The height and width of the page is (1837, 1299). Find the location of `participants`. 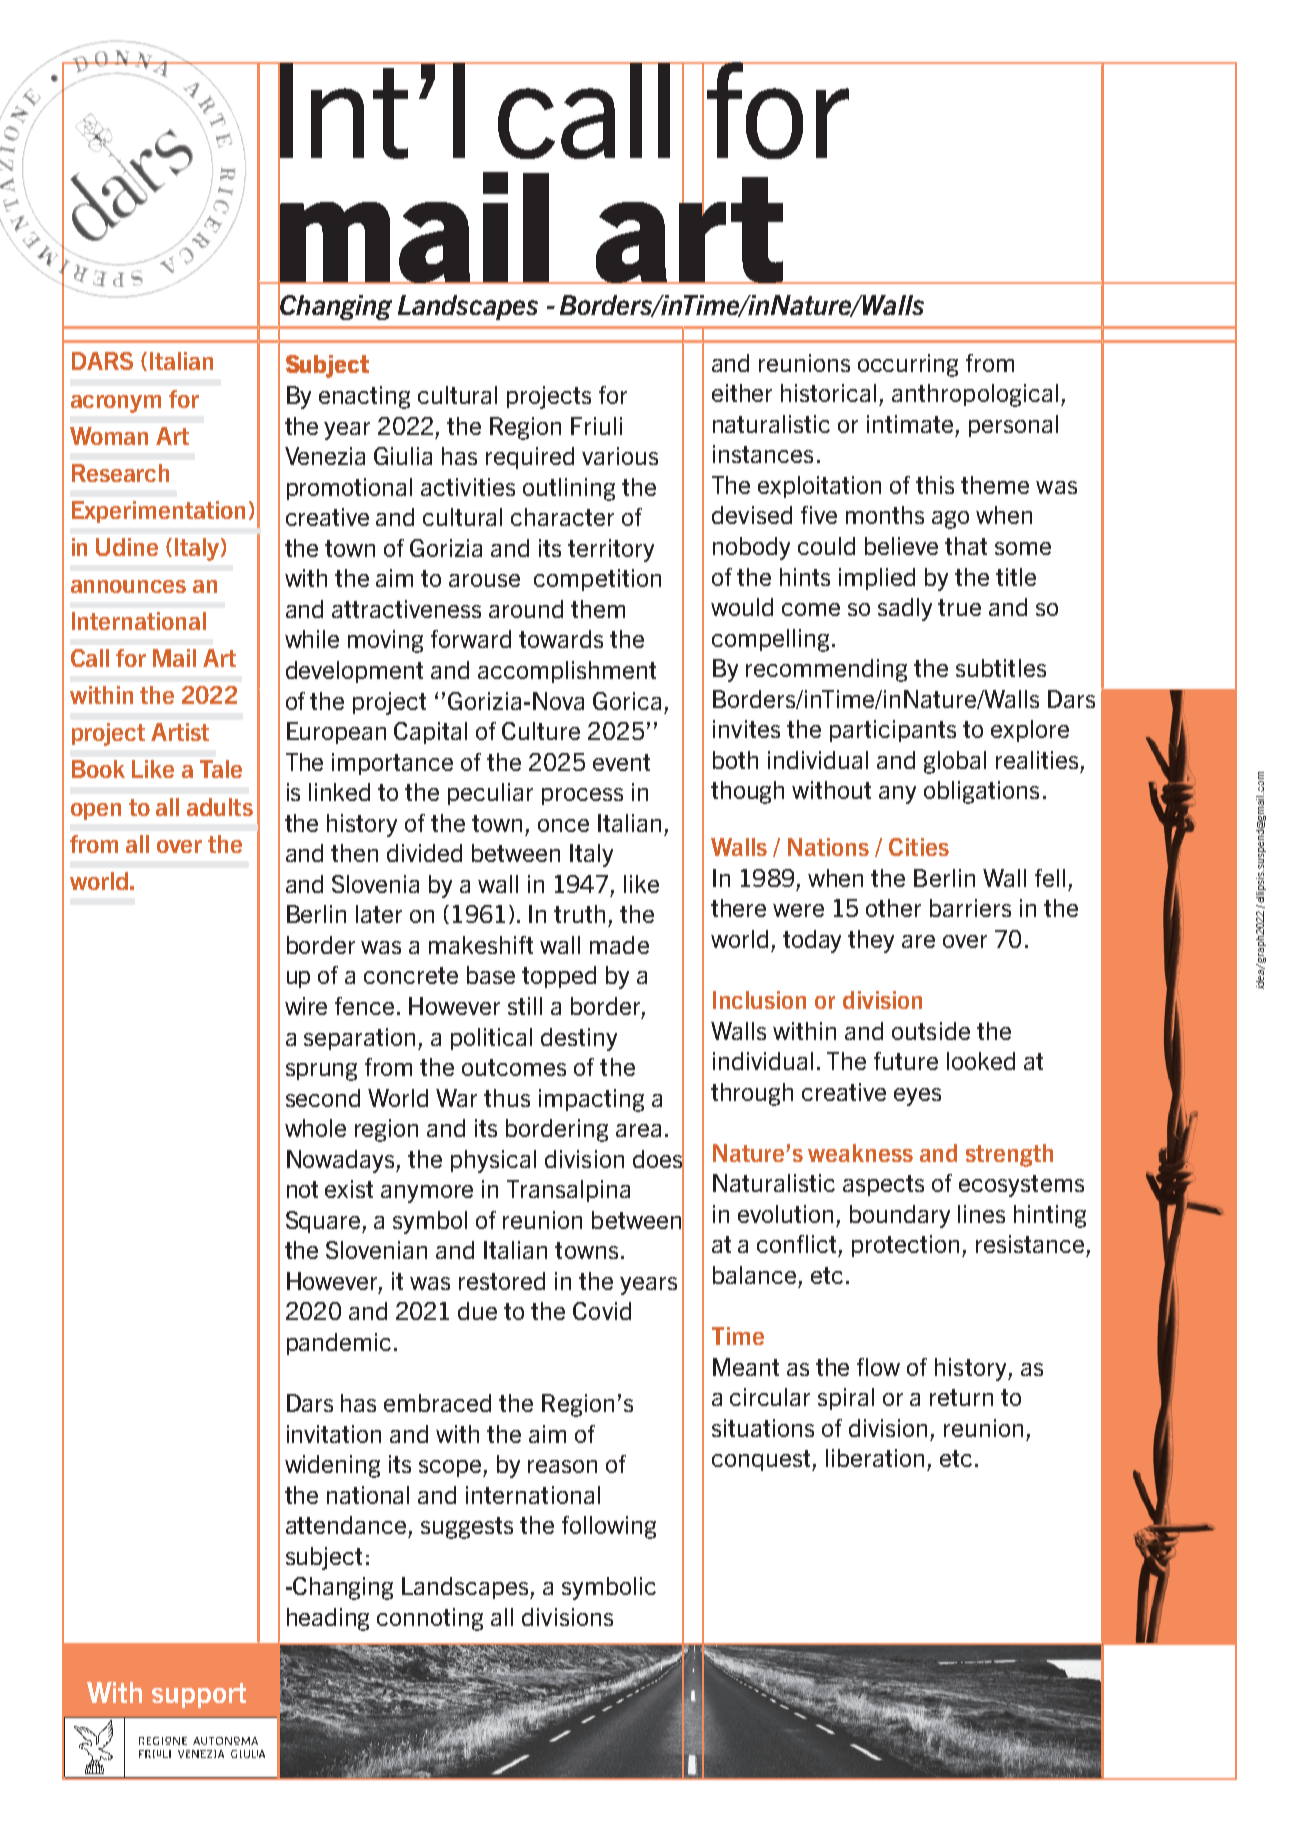

participants is located at coordinates (893, 731).
